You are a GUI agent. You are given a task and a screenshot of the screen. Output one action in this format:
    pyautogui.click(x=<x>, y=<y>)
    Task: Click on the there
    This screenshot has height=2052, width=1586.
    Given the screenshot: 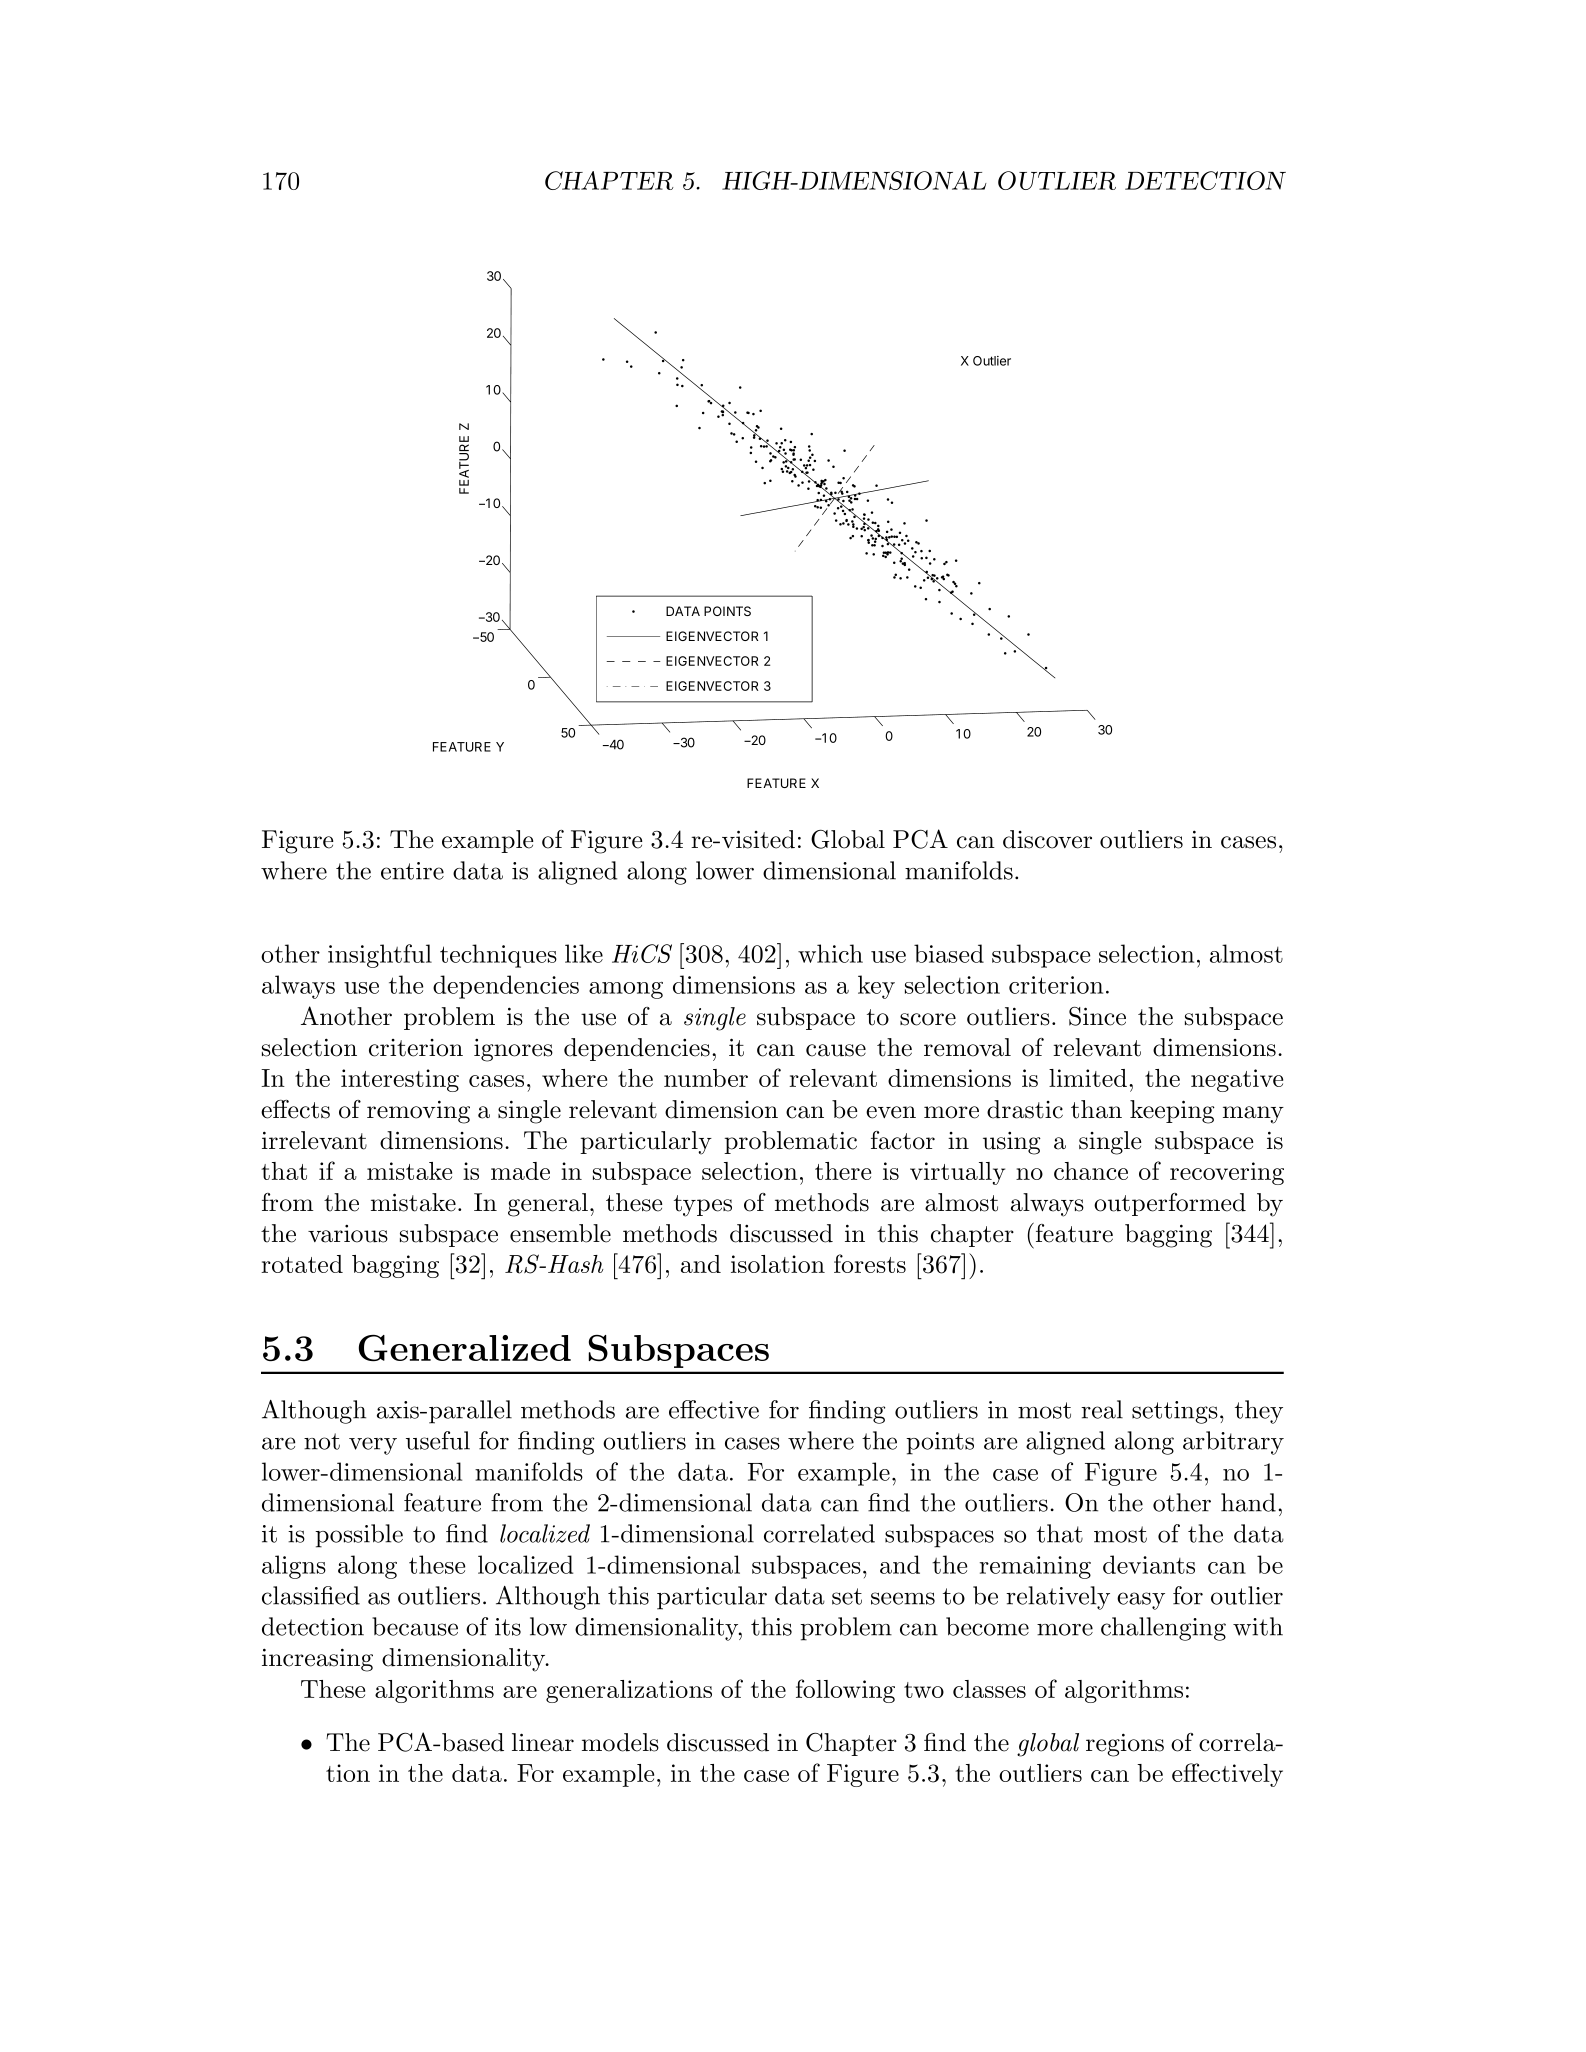 What is the action you would take?
    pyautogui.click(x=843, y=1171)
